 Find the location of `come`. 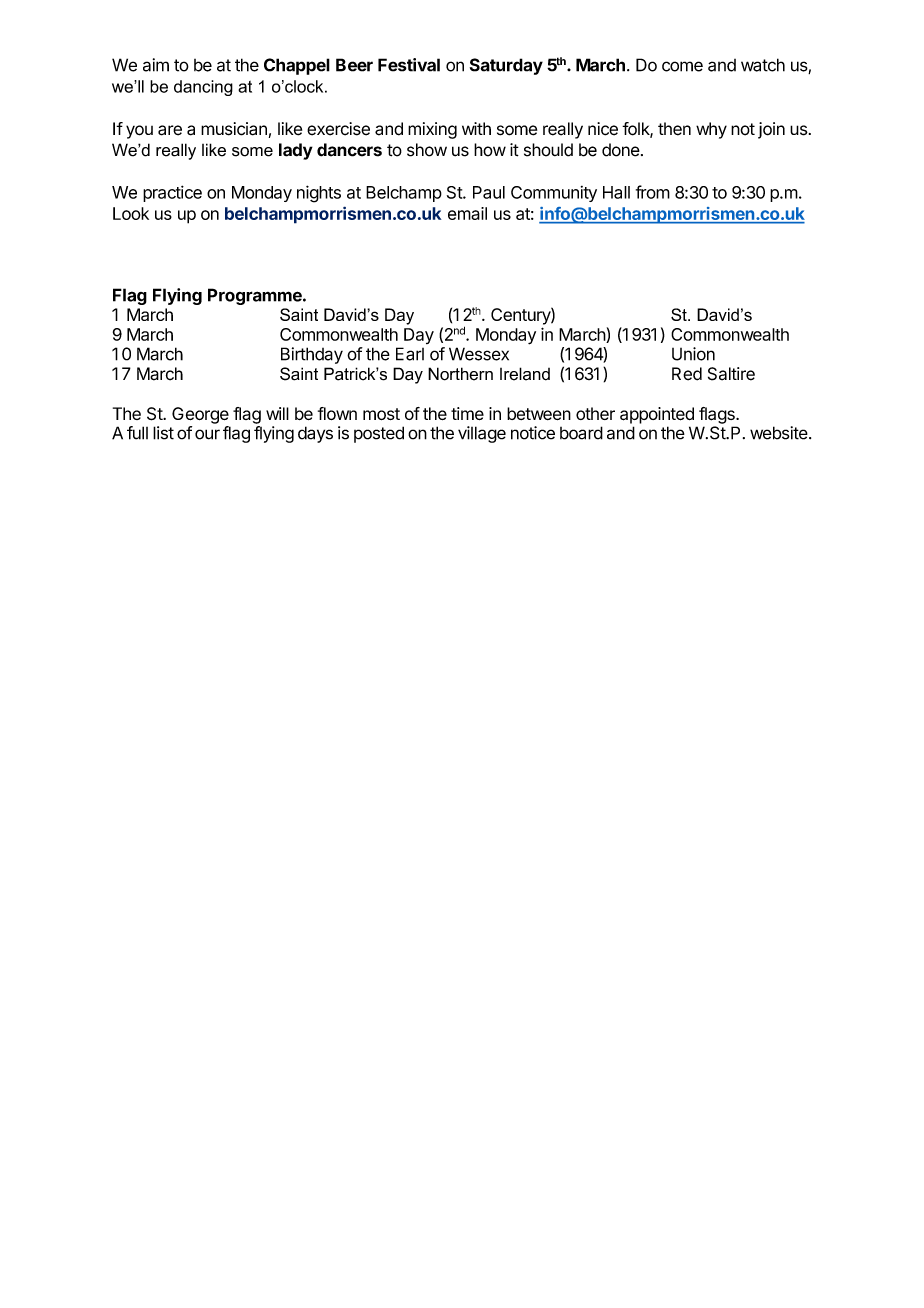

come is located at coordinates (682, 66).
